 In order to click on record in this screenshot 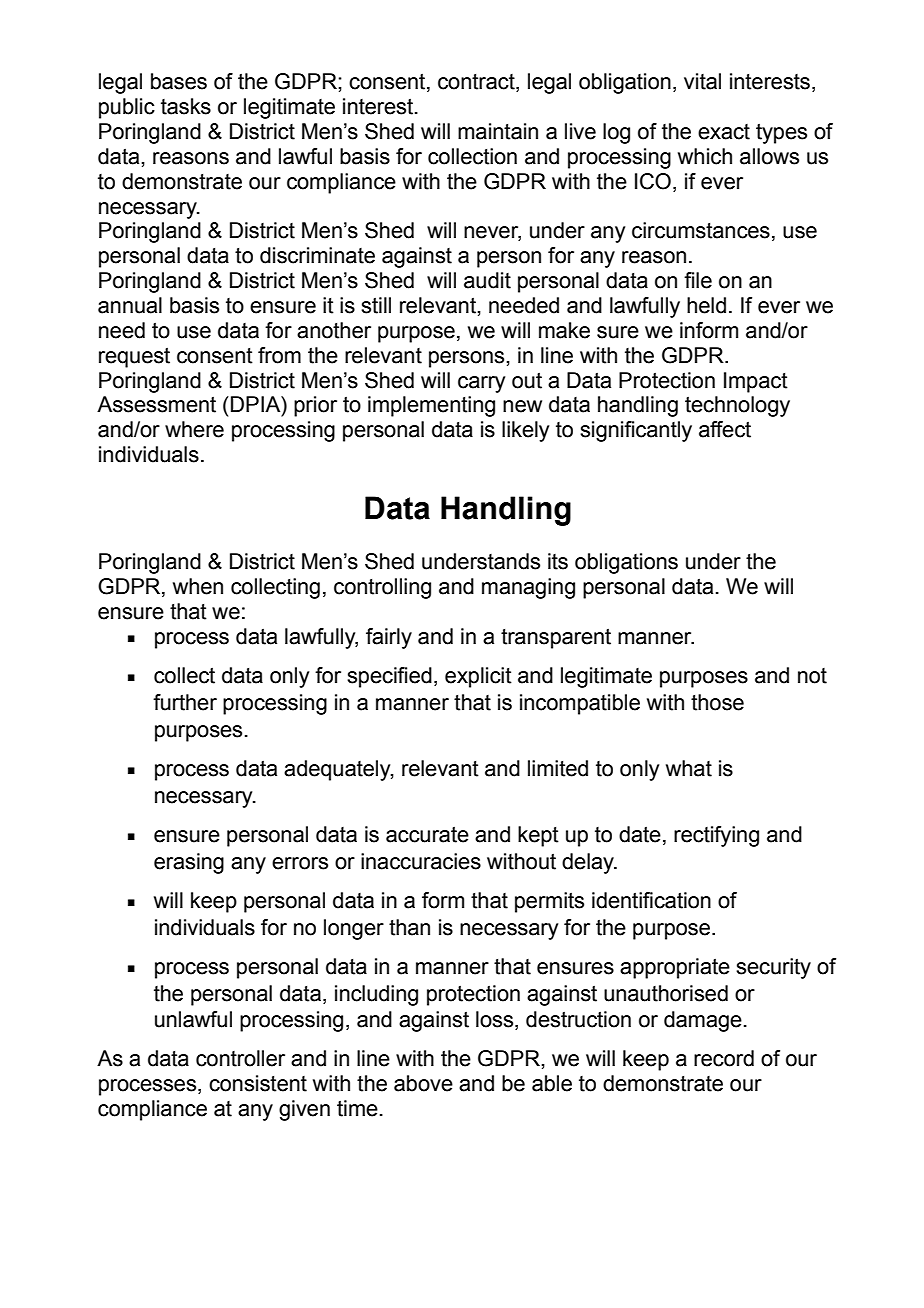, I will do `click(724, 1058)`.
